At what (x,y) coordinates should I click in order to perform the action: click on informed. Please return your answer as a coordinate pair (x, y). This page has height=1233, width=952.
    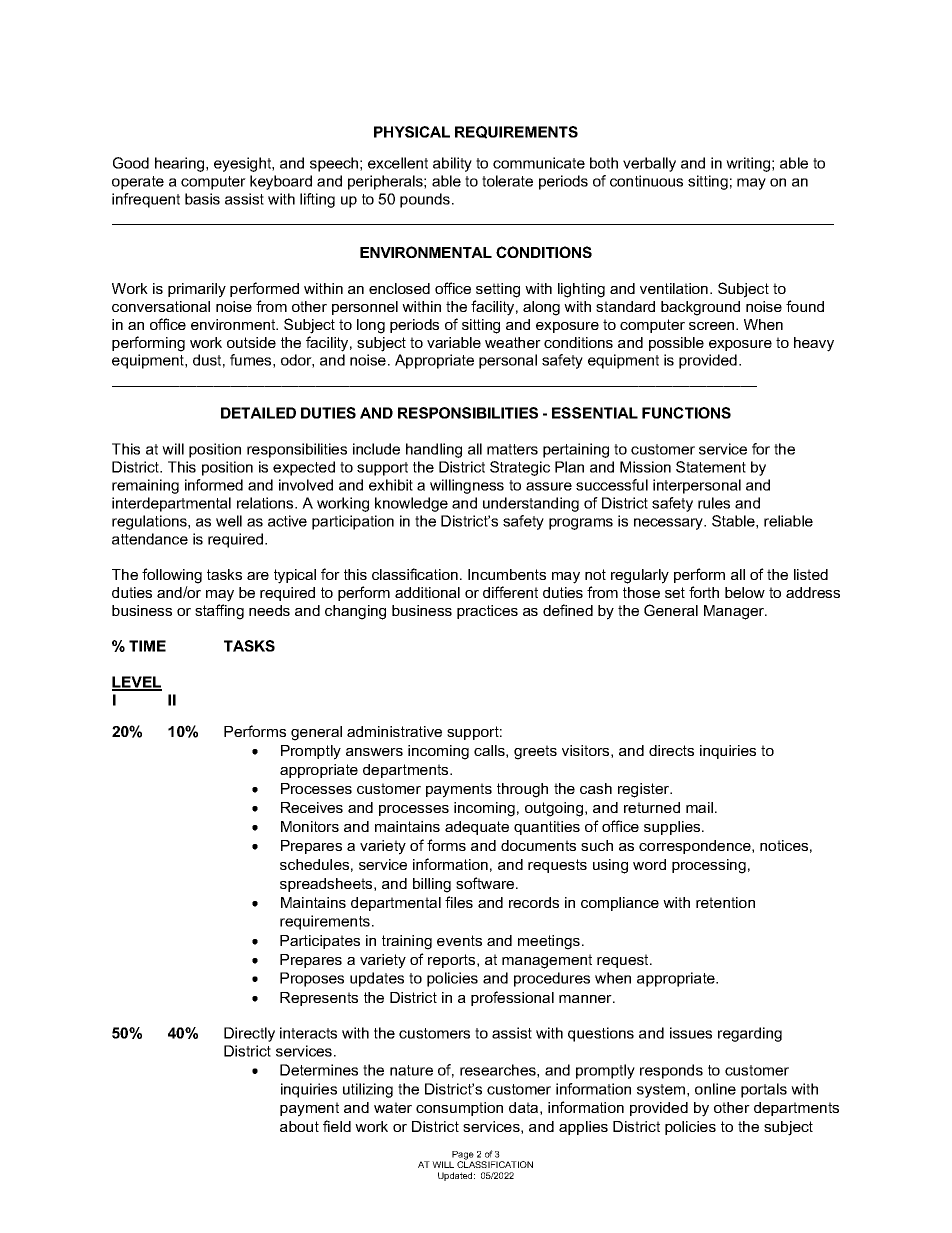
    Looking at the image, I should click on (214, 485).
